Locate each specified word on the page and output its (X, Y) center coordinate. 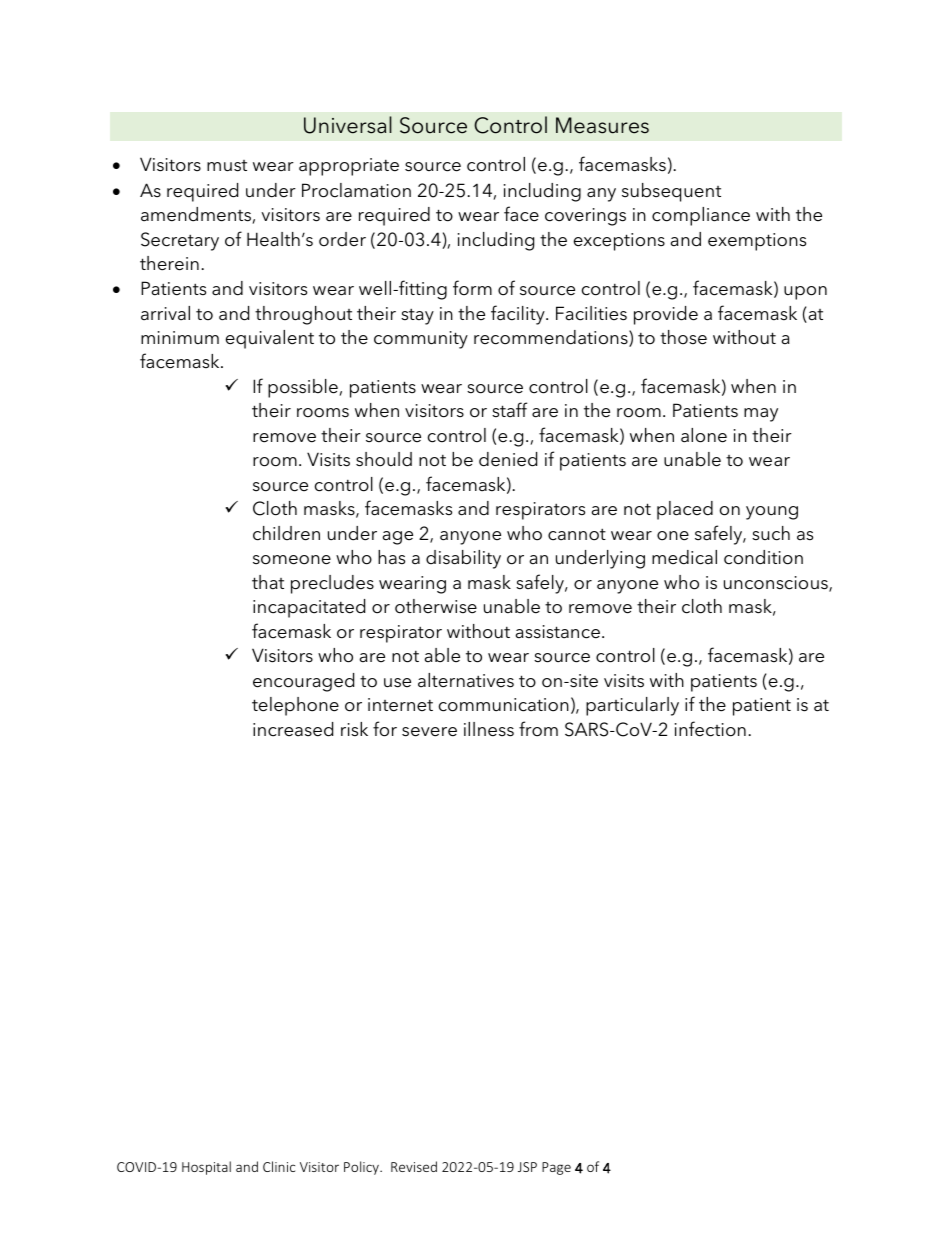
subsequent (671, 192)
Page (556, 1168)
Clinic (279, 1166)
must (227, 166)
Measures (602, 125)
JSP (527, 1167)
